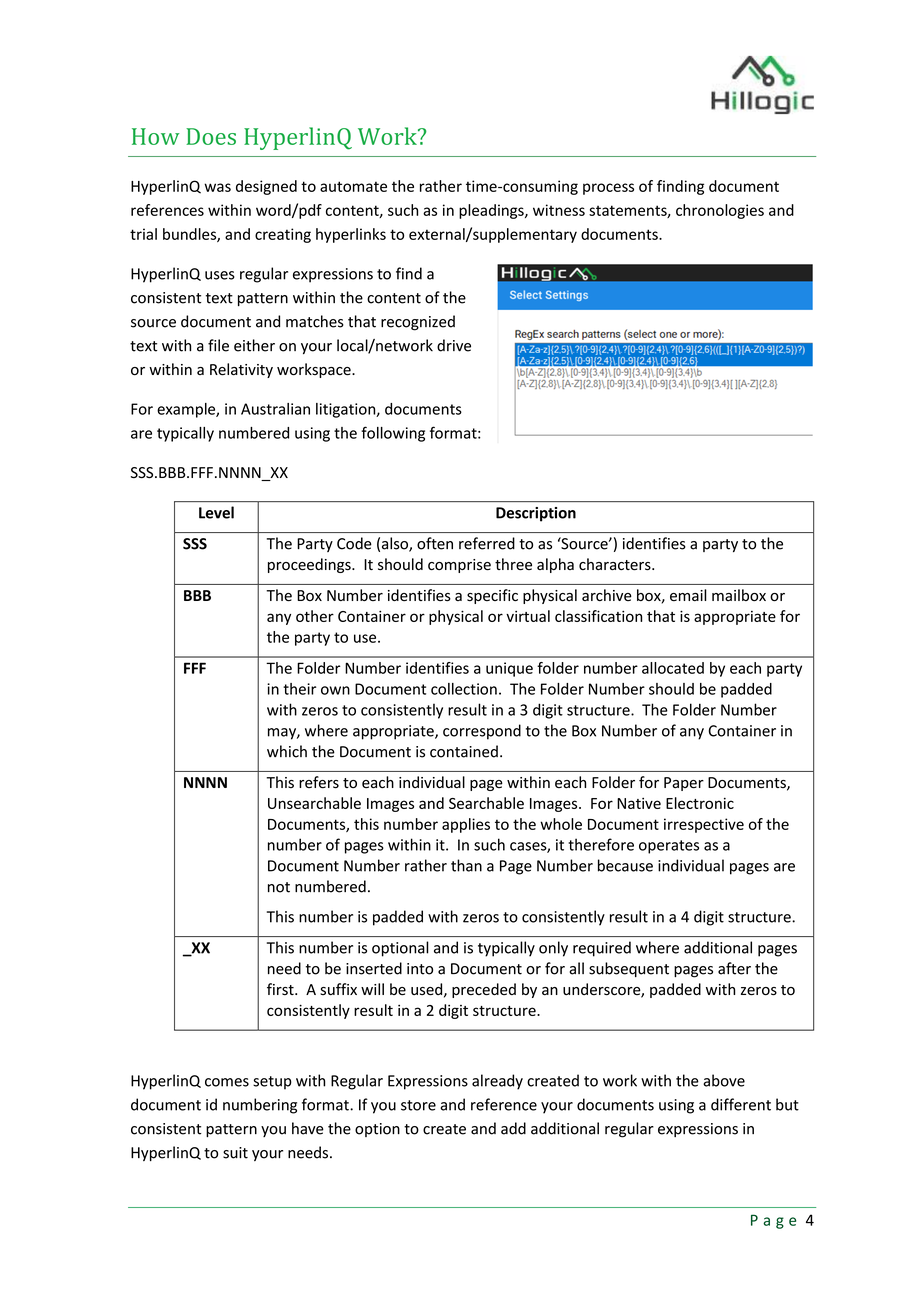 The image size is (924, 1307). What do you see at coordinates (492, 211) in the document?
I see `pleadings` at bounding box center [492, 211].
